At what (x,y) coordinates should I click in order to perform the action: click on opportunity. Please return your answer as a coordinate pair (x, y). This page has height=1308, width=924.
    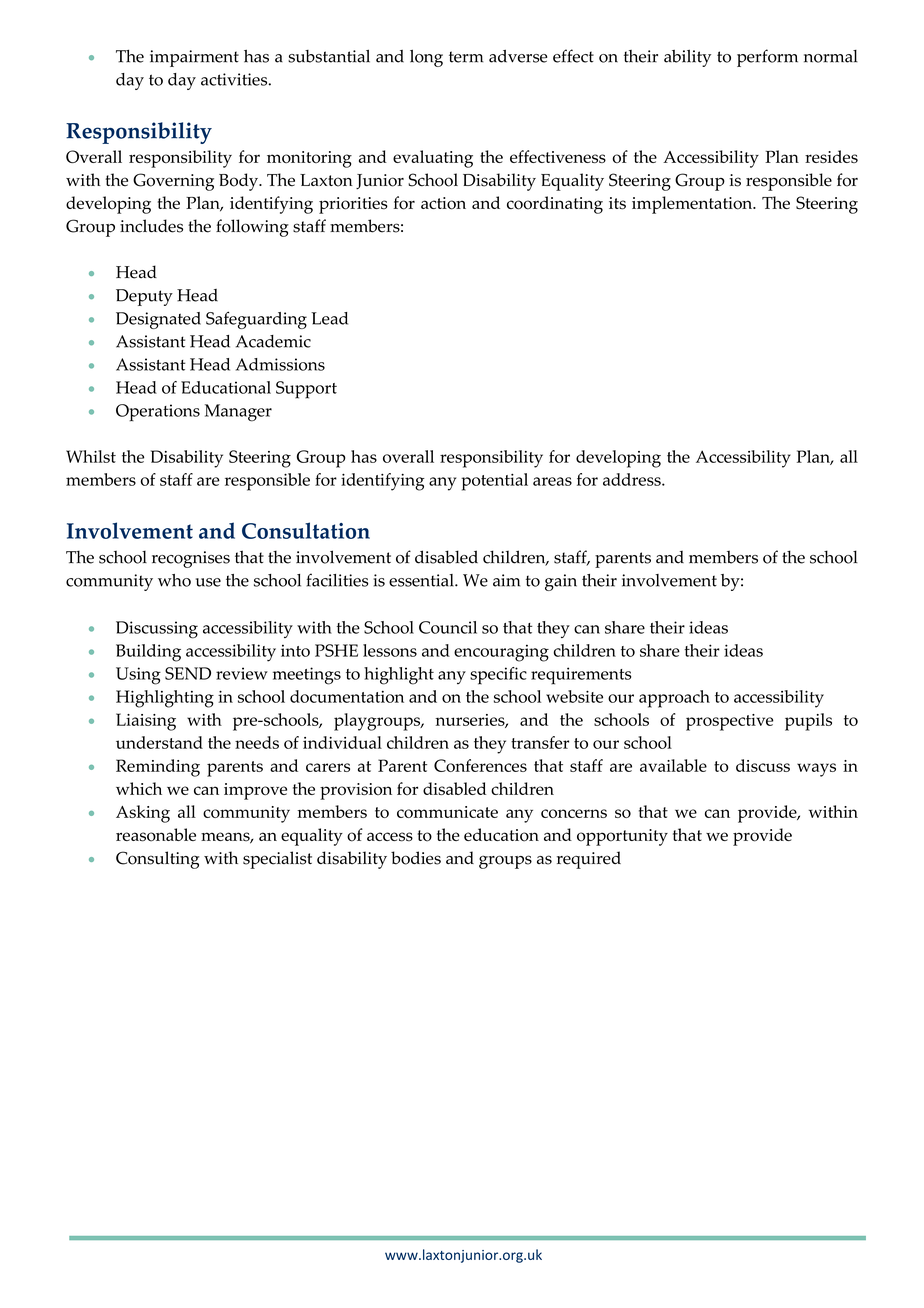
    Looking at the image, I should click on (622, 837).
